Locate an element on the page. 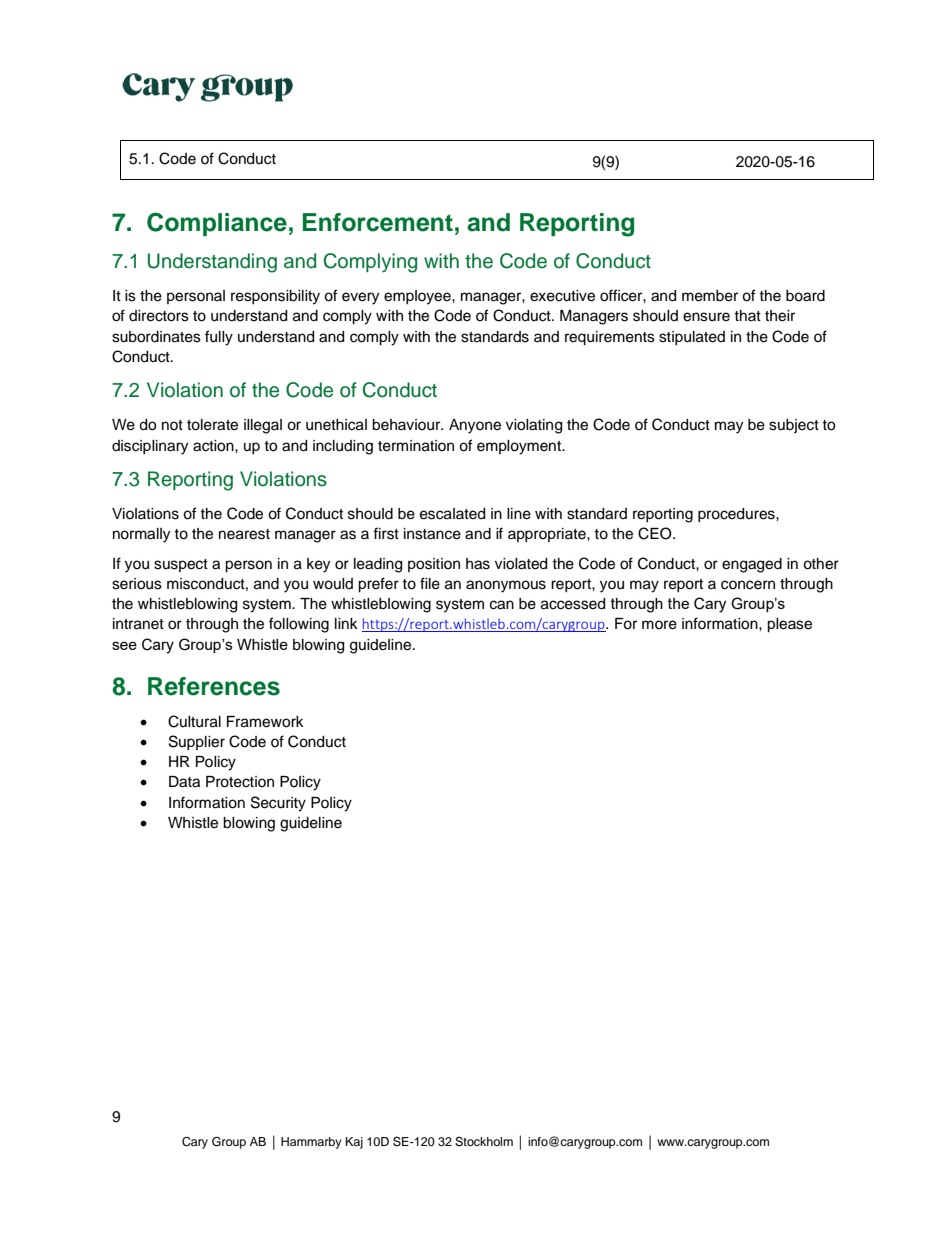 This document has width=952, height=1233. can is located at coordinates (502, 605).
